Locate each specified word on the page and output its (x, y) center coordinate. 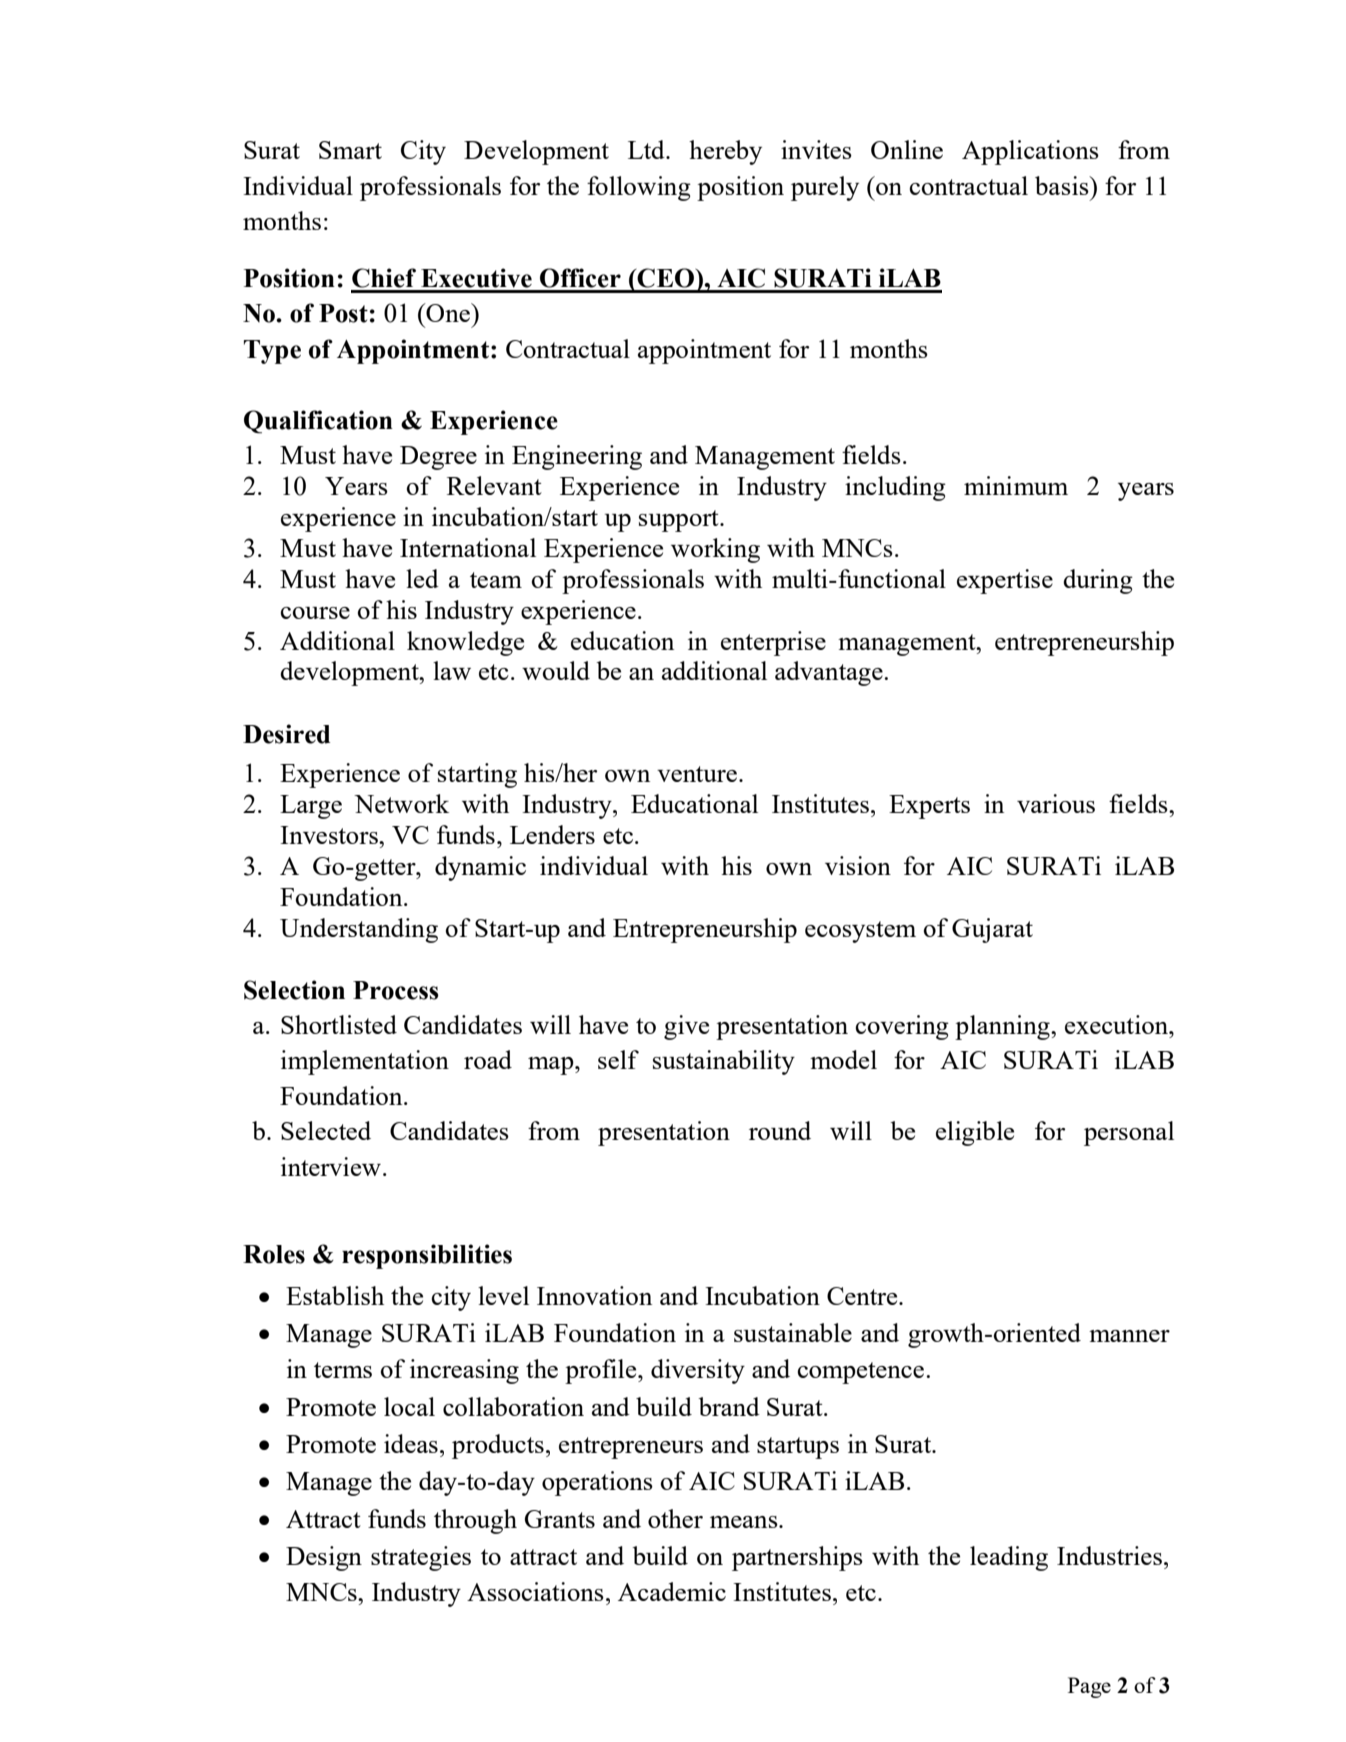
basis (1063, 185)
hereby (725, 152)
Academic (672, 1591)
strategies (421, 1558)
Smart (350, 150)
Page (1089, 1687)
